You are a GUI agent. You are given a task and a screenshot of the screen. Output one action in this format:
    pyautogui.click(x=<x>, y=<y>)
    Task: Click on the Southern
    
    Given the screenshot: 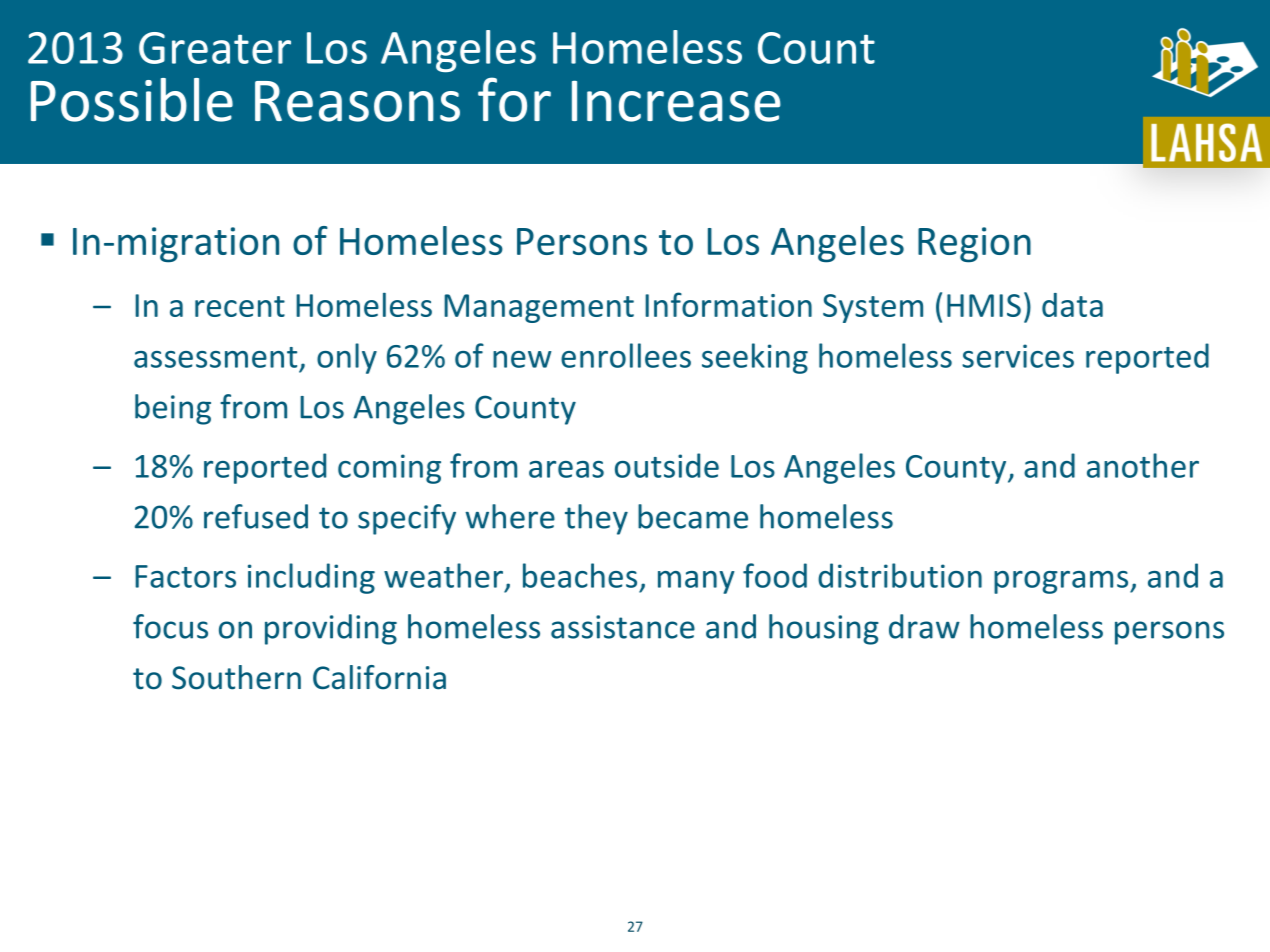 What is the action you would take?
    pyautogui.click(x=236, y=677)
